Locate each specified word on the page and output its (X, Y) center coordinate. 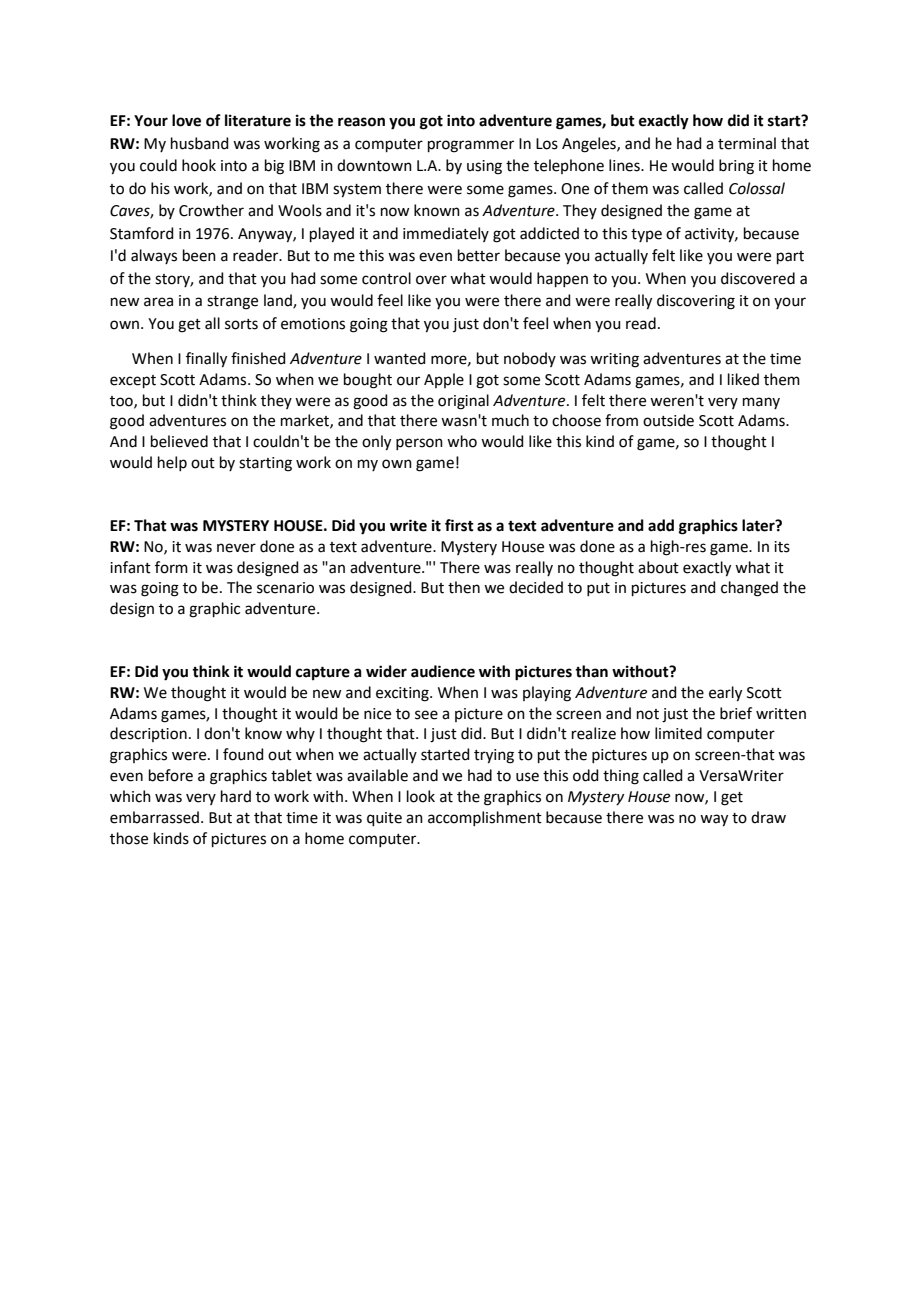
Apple (444, 380)
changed (749, 589)
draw (768, 817)
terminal (747, 143)
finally (206, 360)
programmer (471, 146)
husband (200, 143)
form (171, 567)
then (464, 587)
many (761, 403)
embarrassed (154, 817)
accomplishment (485, 818)
